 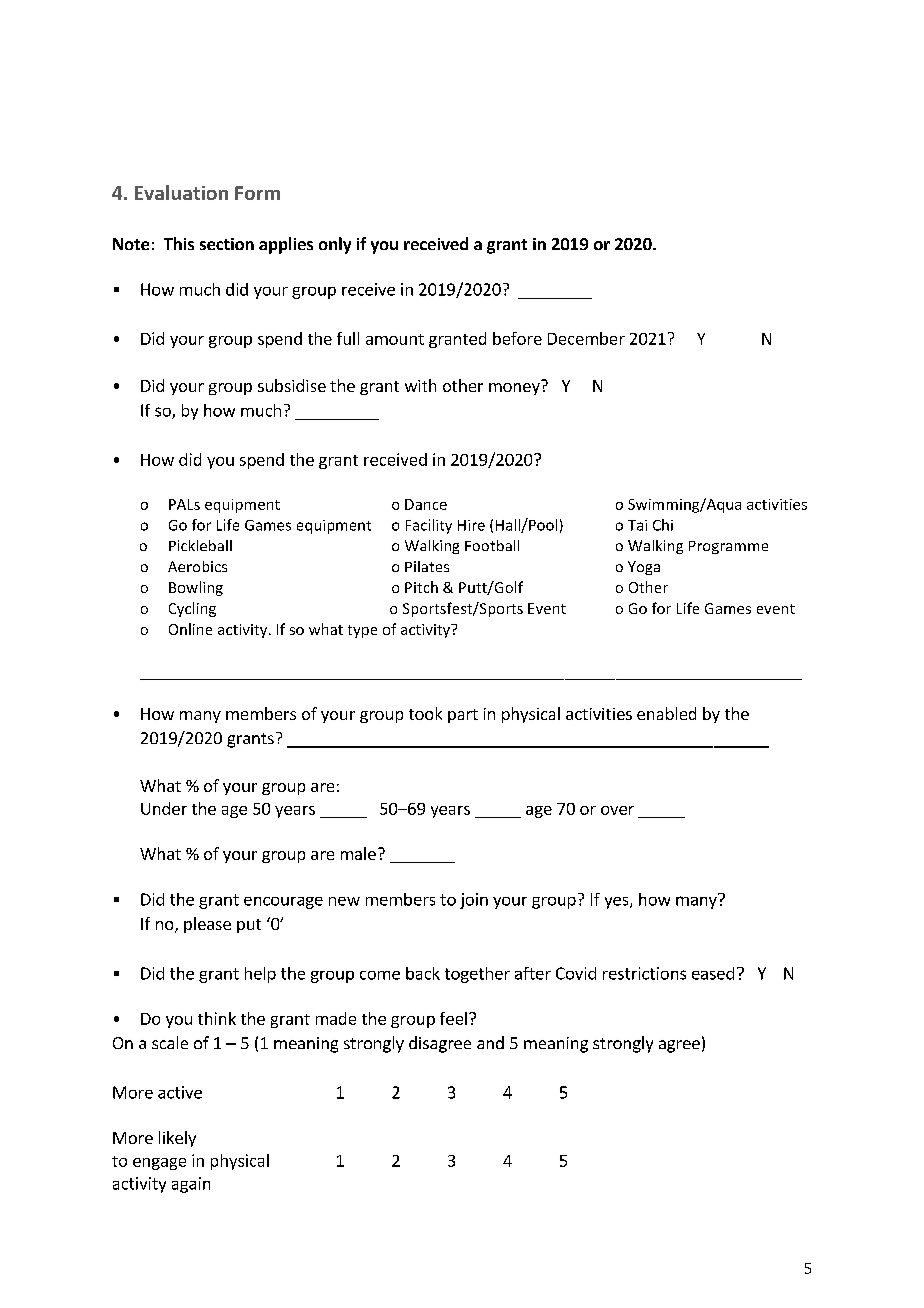 What do you see at coordinates (429, 526) in the image?
I see `Facility` at bounding box center [429, 526].
